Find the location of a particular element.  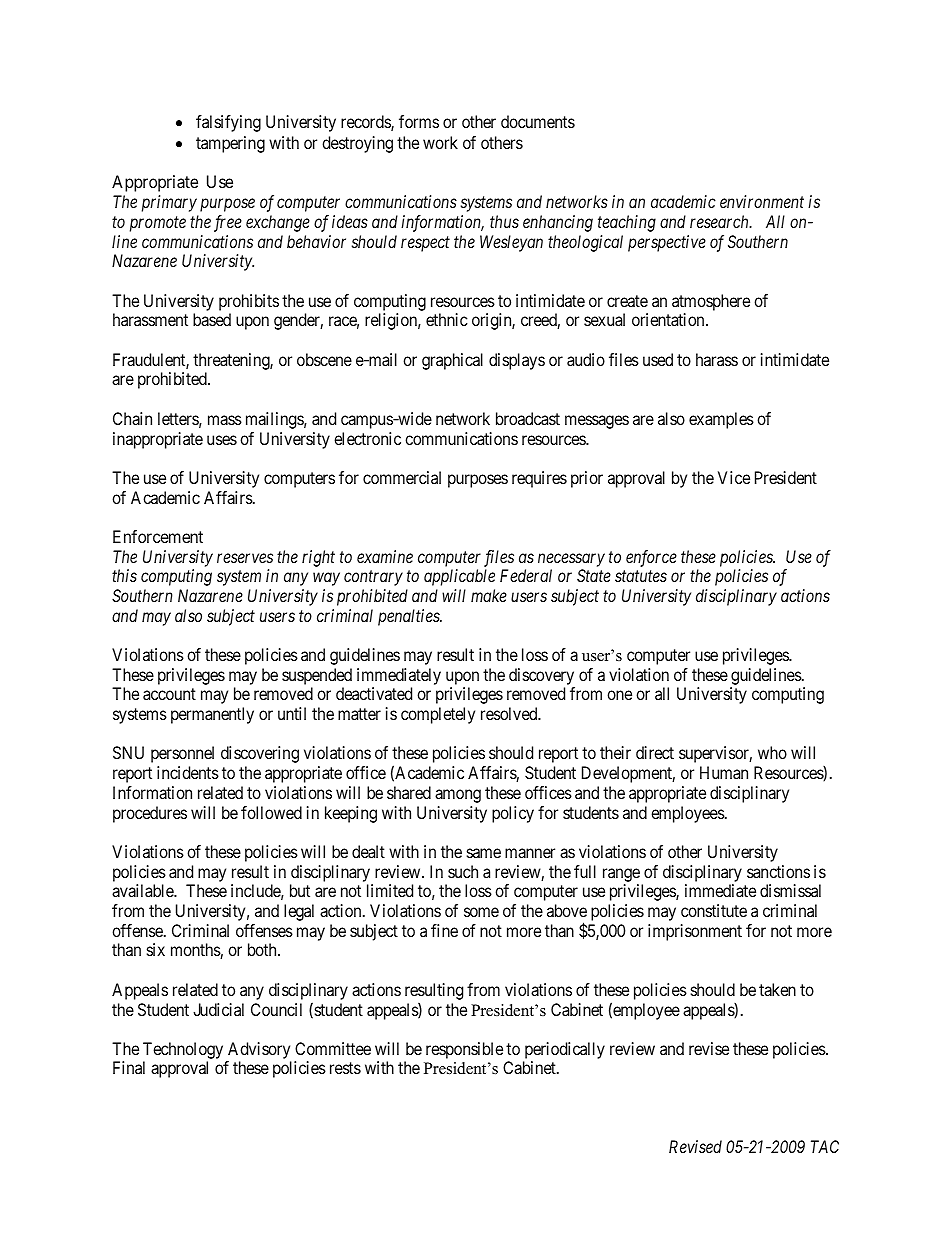

responsible is located at coordinates (464, 1050).
